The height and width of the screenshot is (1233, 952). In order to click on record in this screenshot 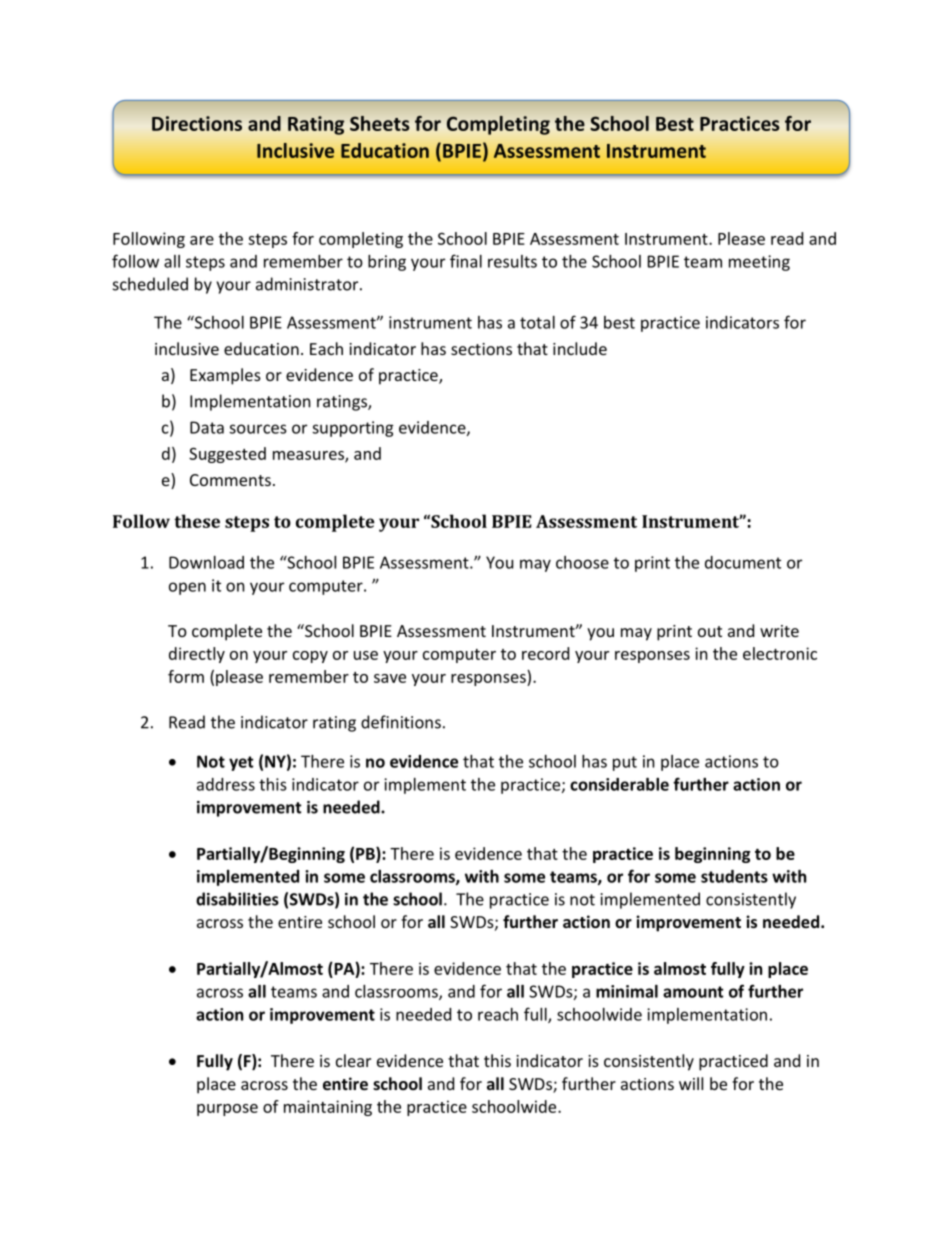, I will do `click(545, 653)`.
